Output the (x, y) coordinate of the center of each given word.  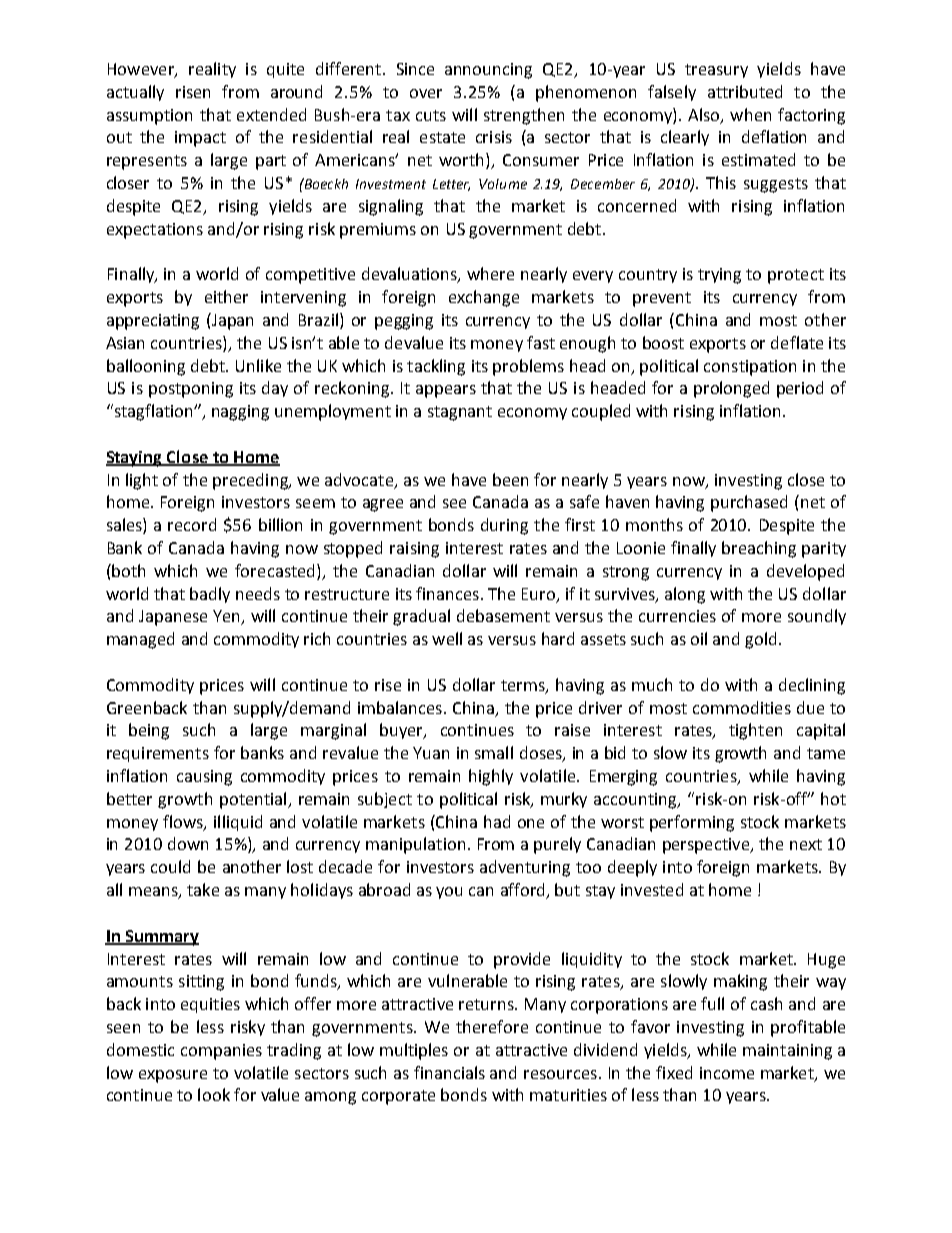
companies (221, 1052)
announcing (488, 71)
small (494, 752)
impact (200, 139)
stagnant (460, 413)
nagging (240, 413)
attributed (745, 91)
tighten (755, 731)
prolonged (731, 389)
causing (204, 778)
